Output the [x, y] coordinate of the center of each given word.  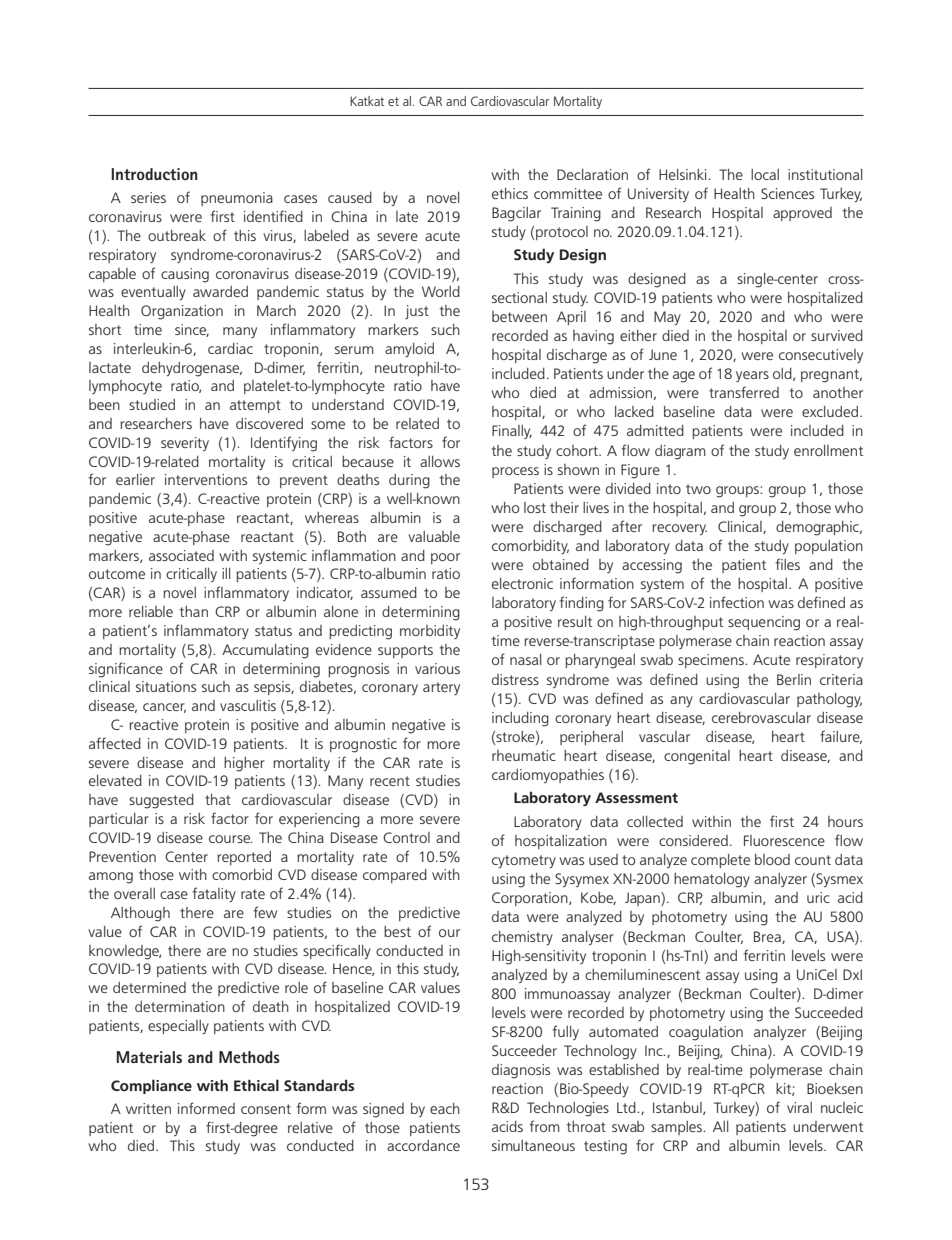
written [148, 1108]
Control [406, 837]
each [445, 1108]
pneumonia [237, 199]
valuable [434, 536]
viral [799, 1107]
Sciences [787, 193]
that [218, 799]
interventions [206, 479]
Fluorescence [784, 840]
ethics [510, 193]
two [698, 489]
